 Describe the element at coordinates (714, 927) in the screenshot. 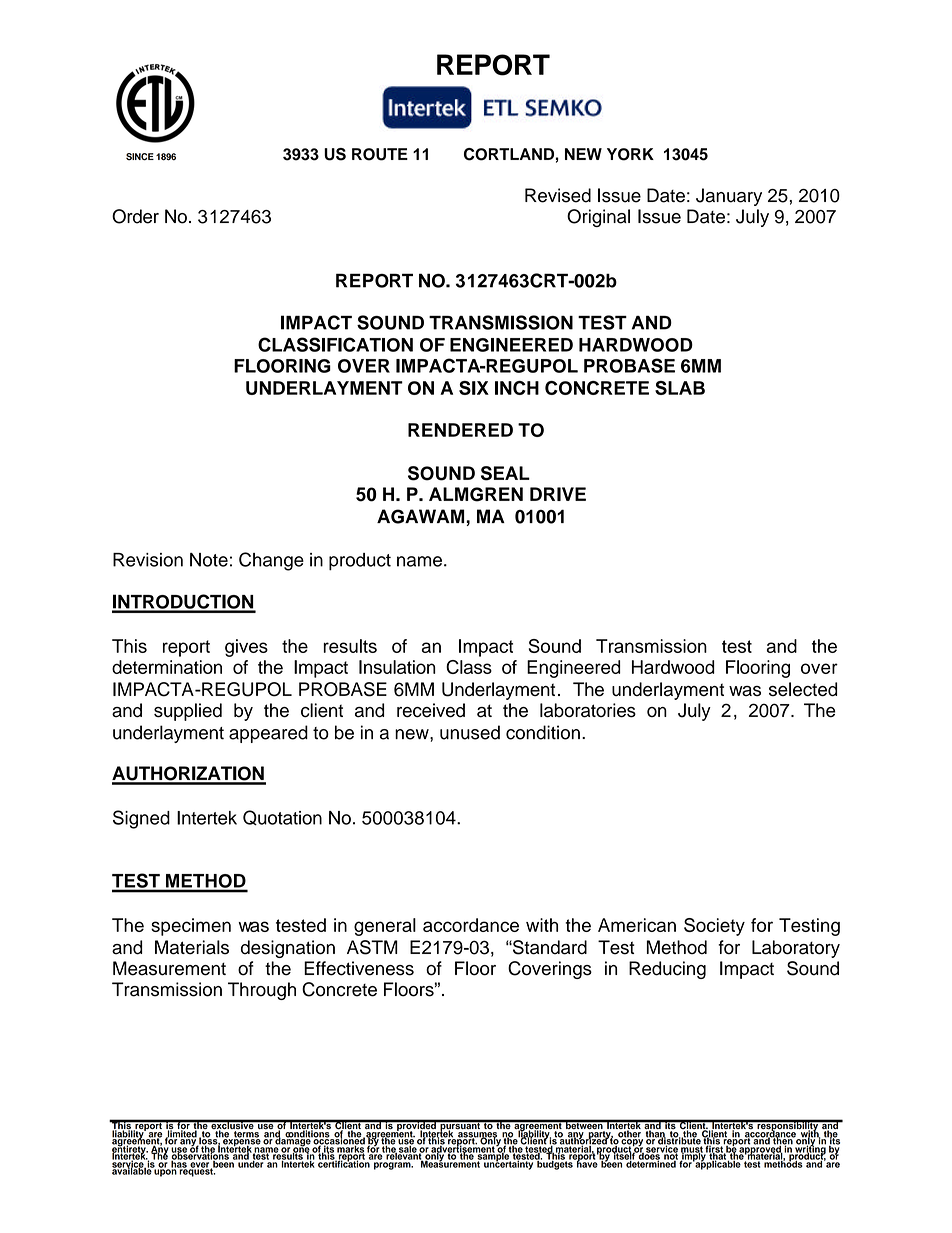

I see `Society` at that location.
